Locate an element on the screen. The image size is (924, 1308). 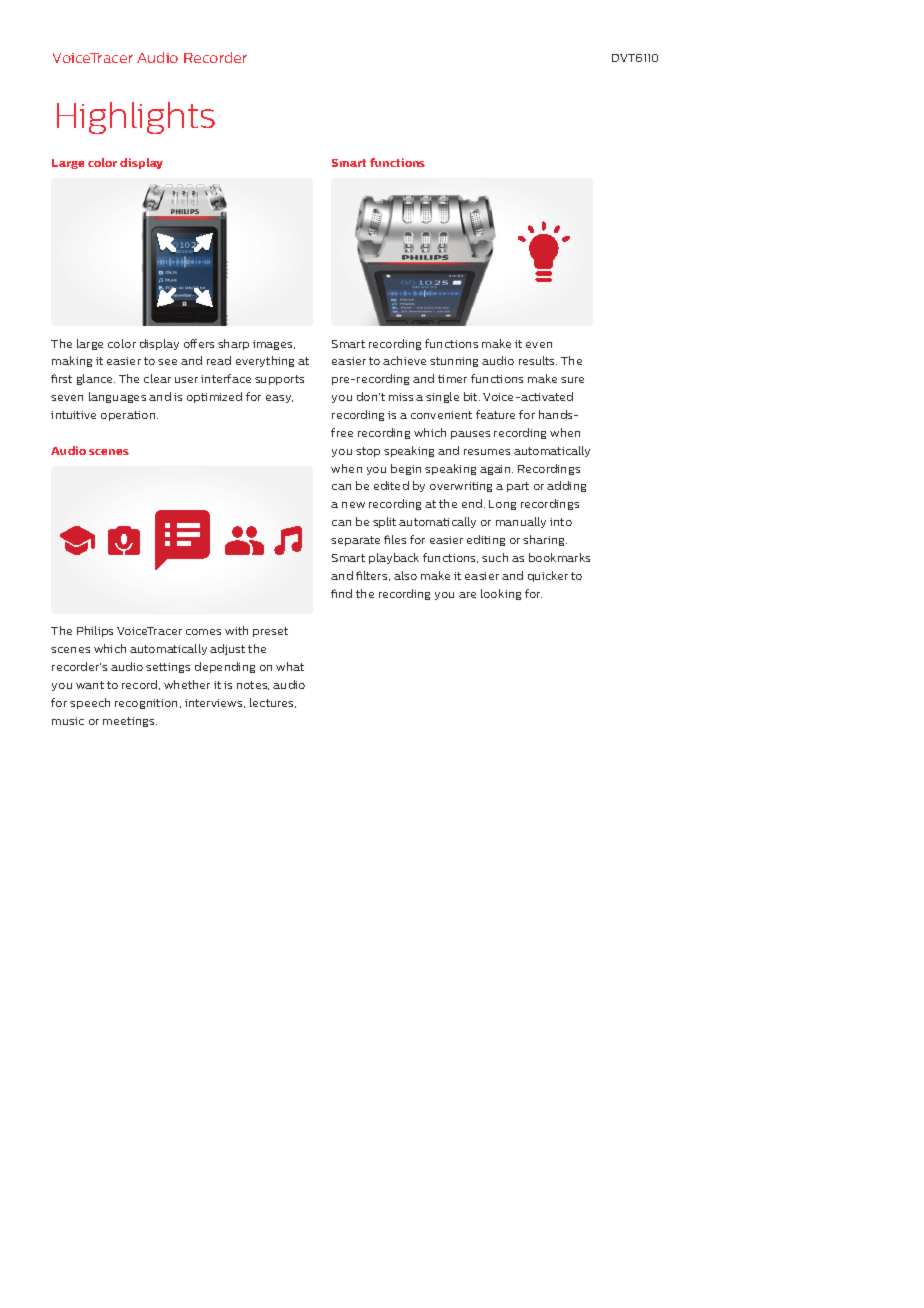
see is located at coordinates (167, 362).
